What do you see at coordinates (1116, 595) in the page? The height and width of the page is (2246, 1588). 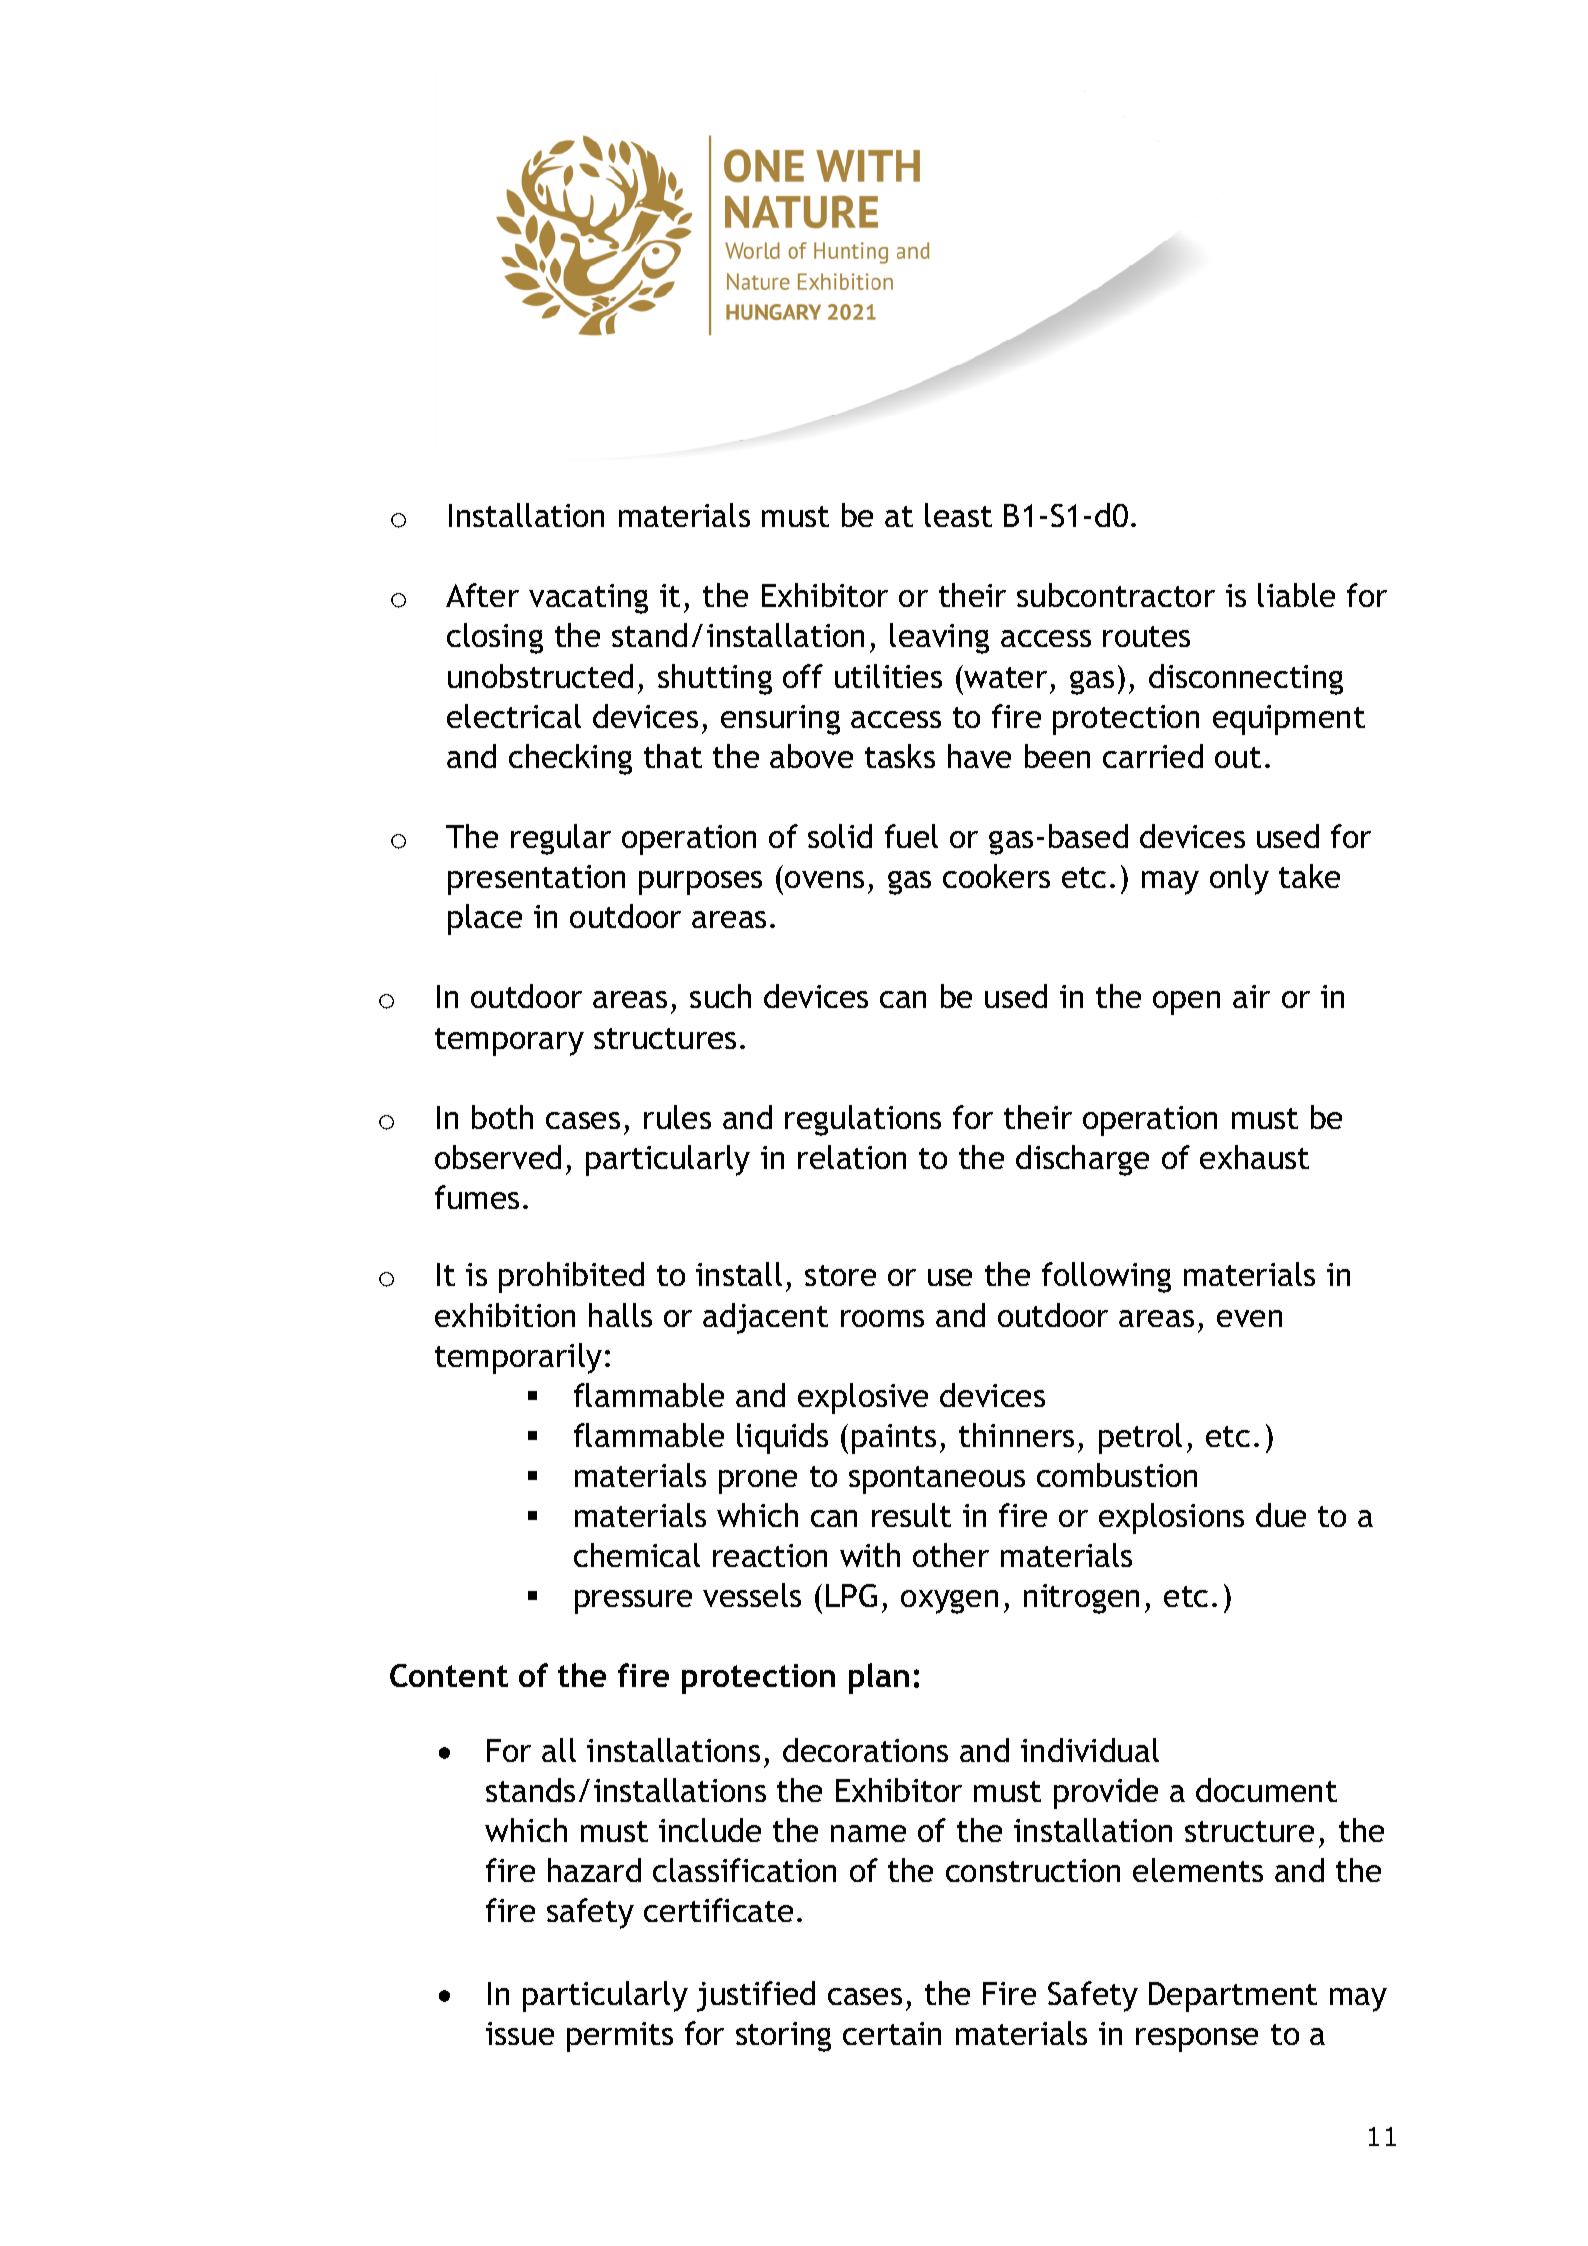 I see `subcontractor` at bounding box center [1116, 595].
